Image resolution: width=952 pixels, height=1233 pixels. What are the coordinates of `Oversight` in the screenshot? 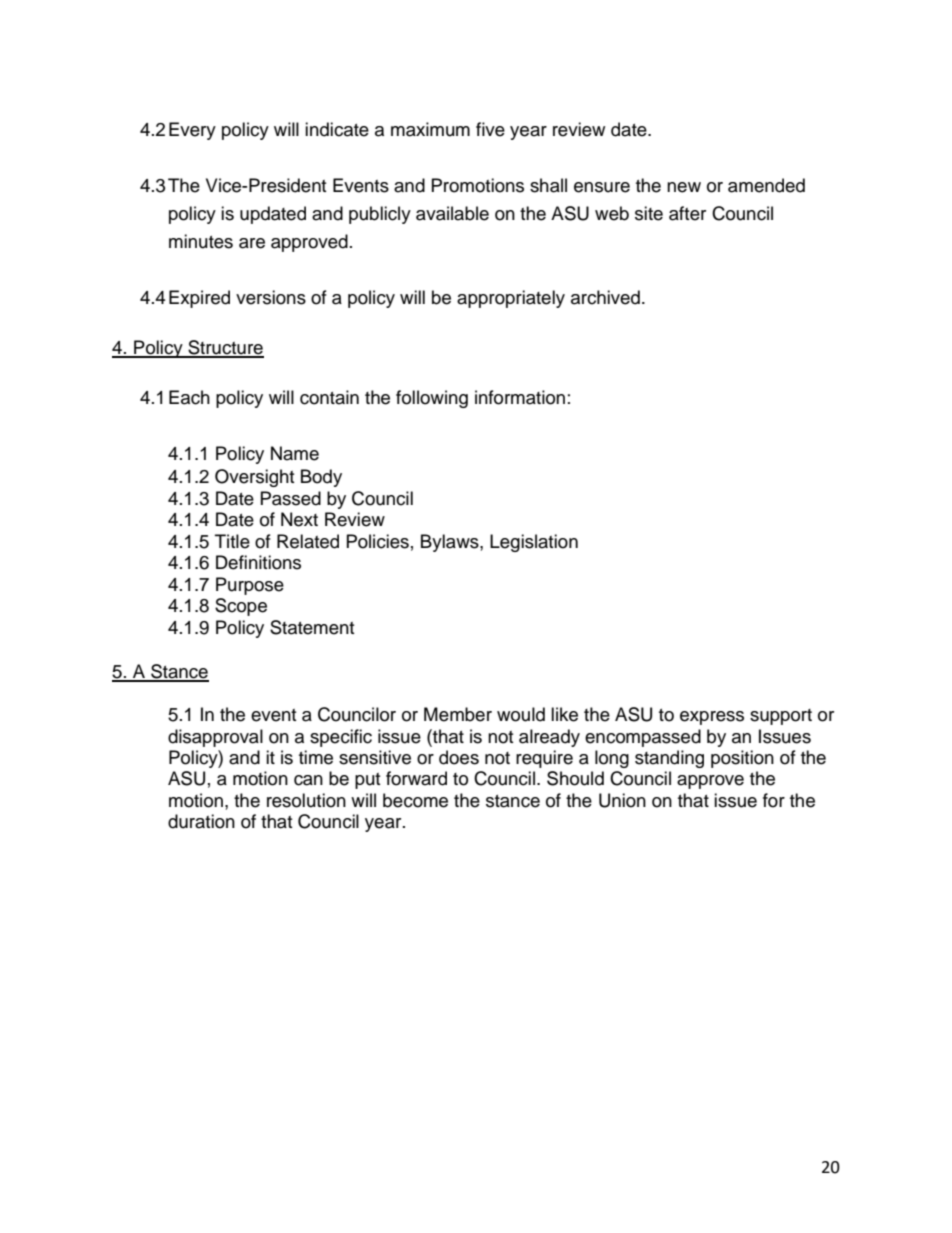 It's located at (254, 478).
